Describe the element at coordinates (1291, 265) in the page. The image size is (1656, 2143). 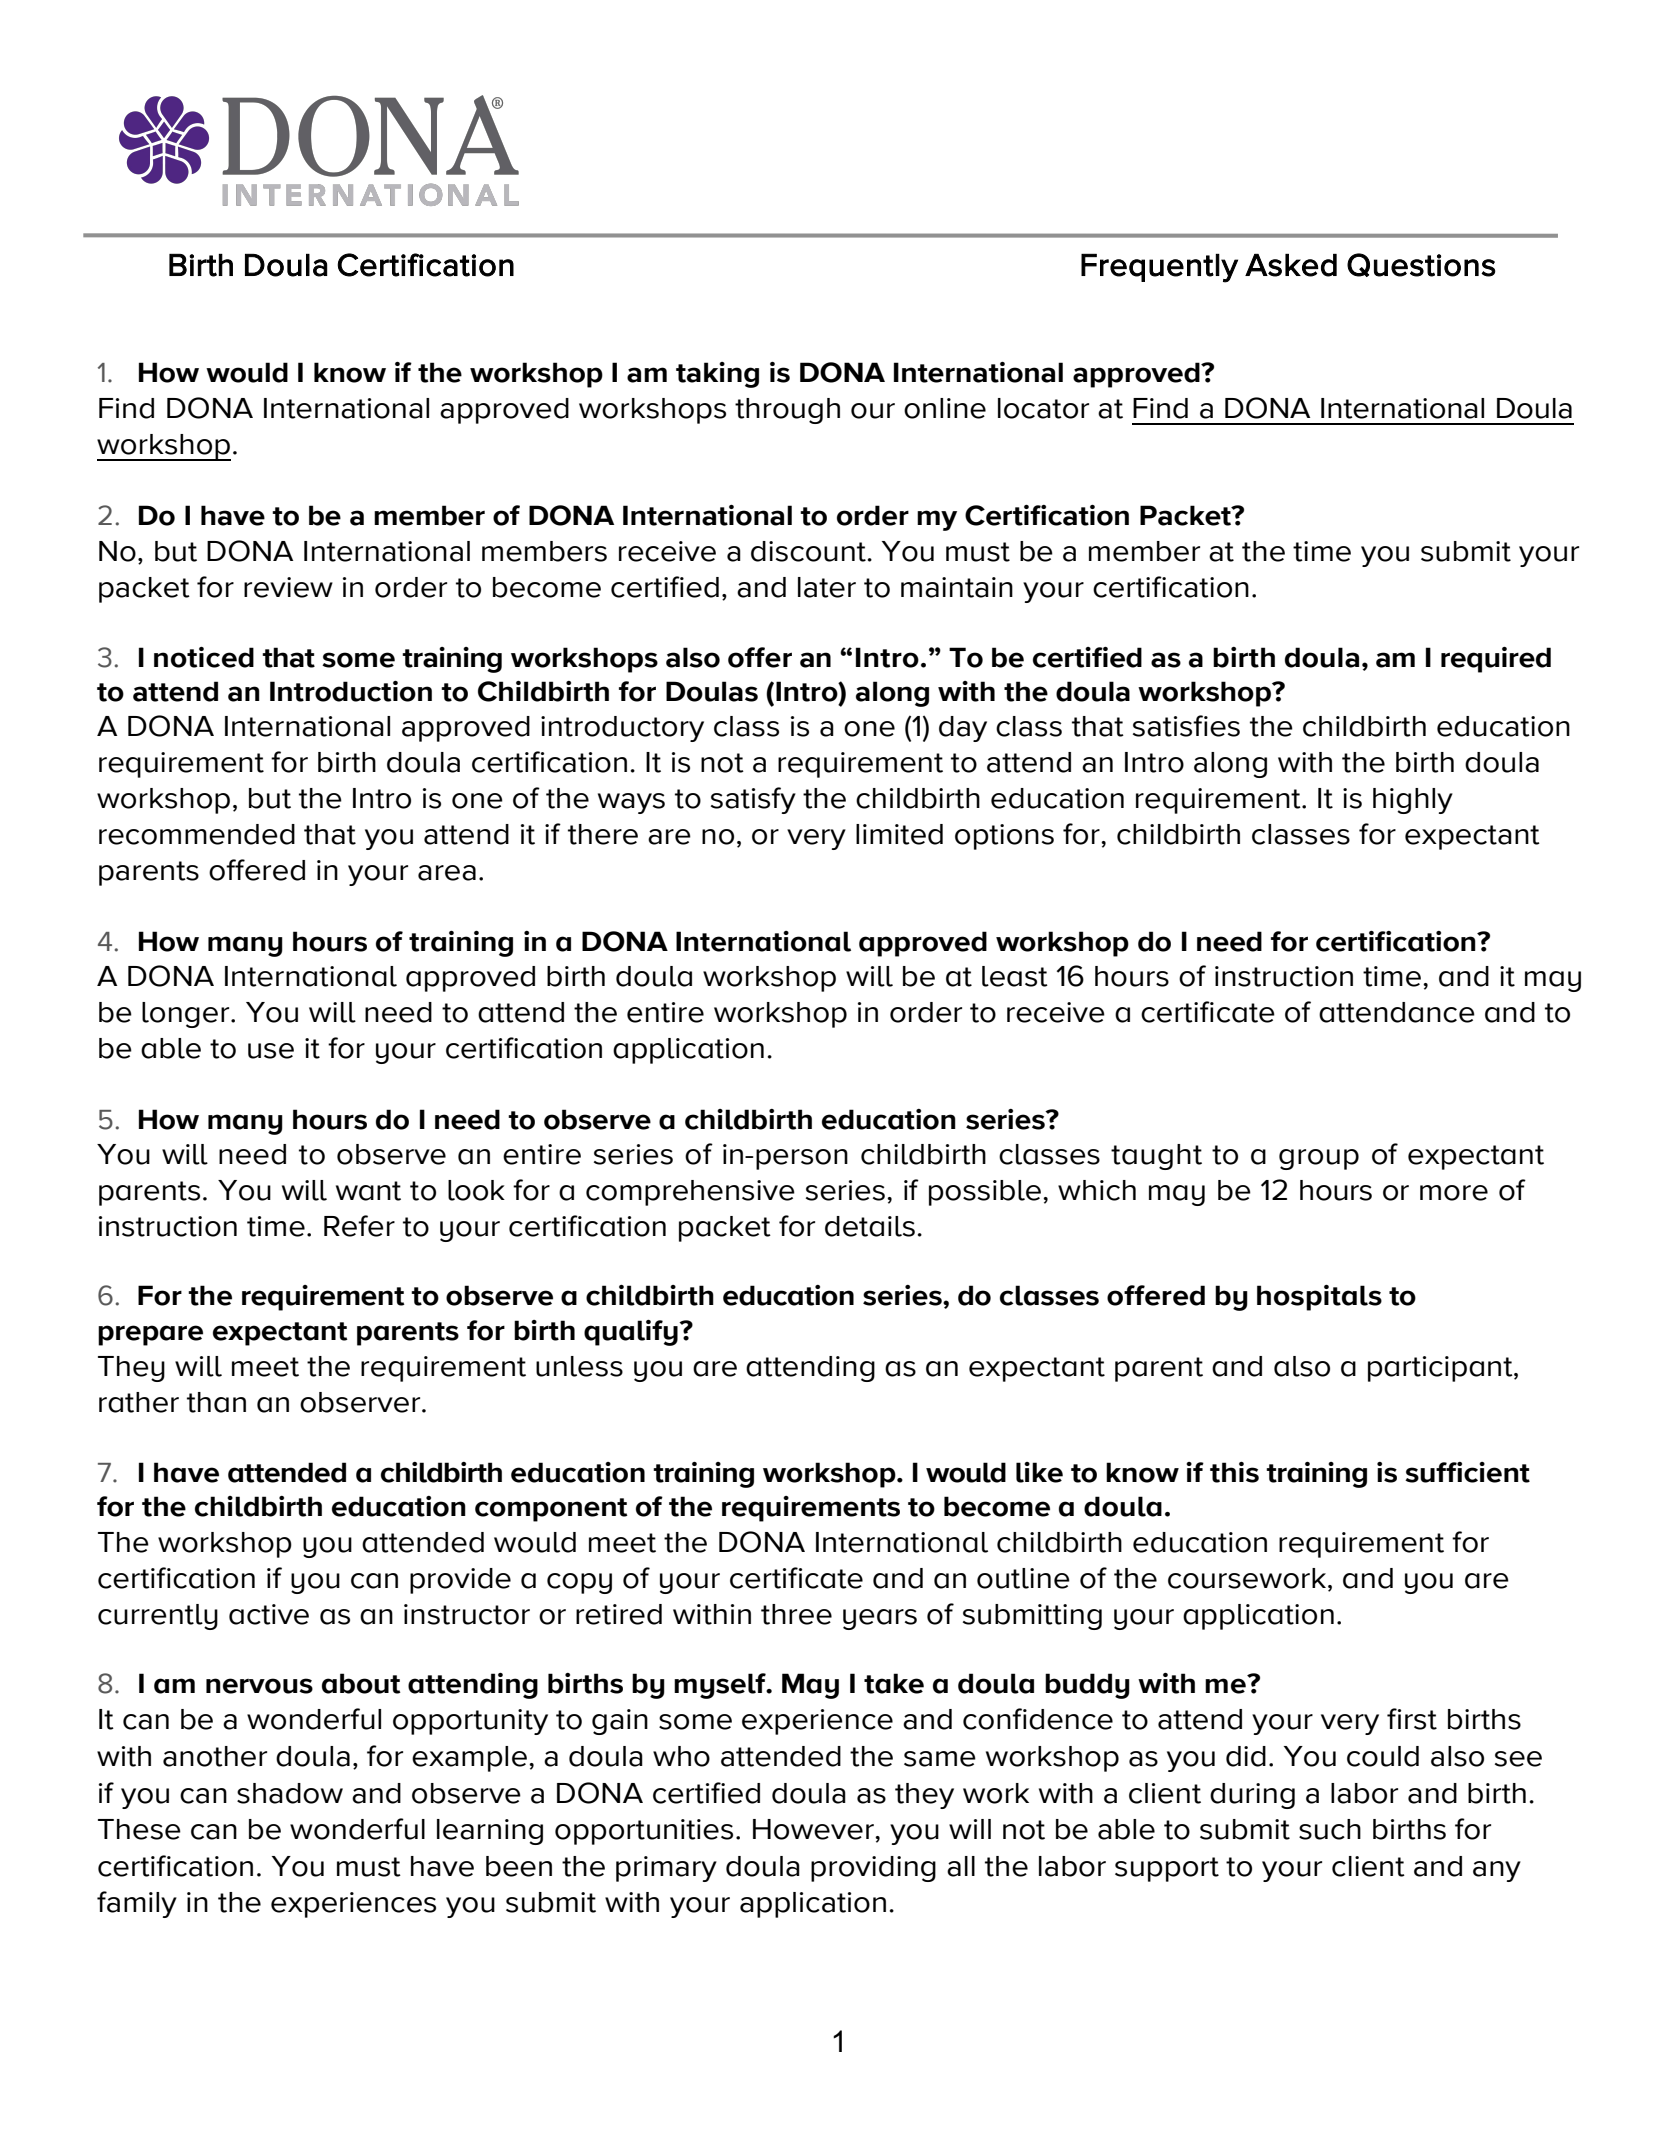
I see `Asked` at that location.
